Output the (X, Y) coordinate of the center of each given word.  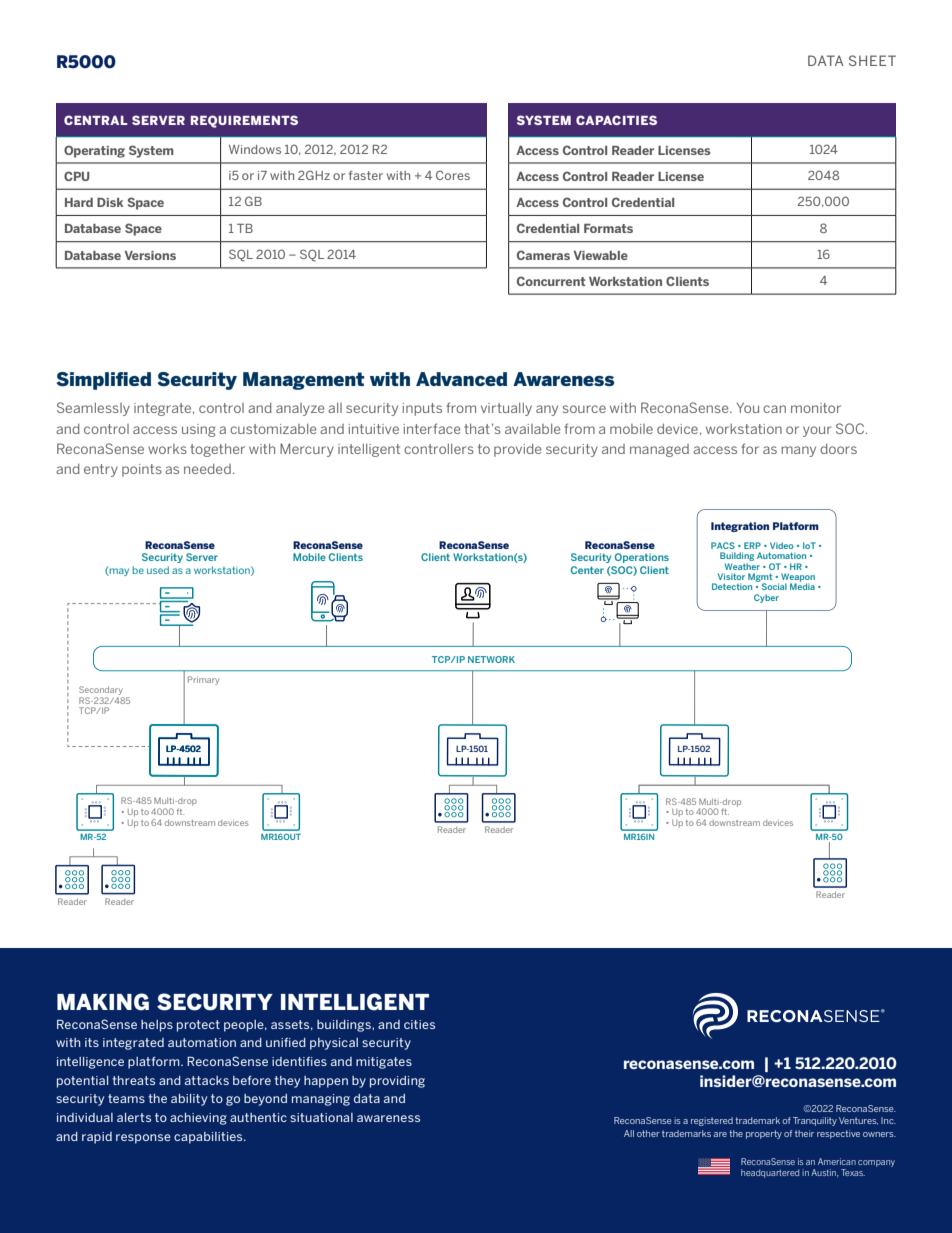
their (804, 1133)
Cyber (766, 598)
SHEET (872, 60)
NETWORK (491, 659)
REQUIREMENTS (244, 121)
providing (397, 1082)
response (143, 1139)
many (798, 451)
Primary (203, 680)
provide (518, 450)
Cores (453, 175)
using (199, 430)
